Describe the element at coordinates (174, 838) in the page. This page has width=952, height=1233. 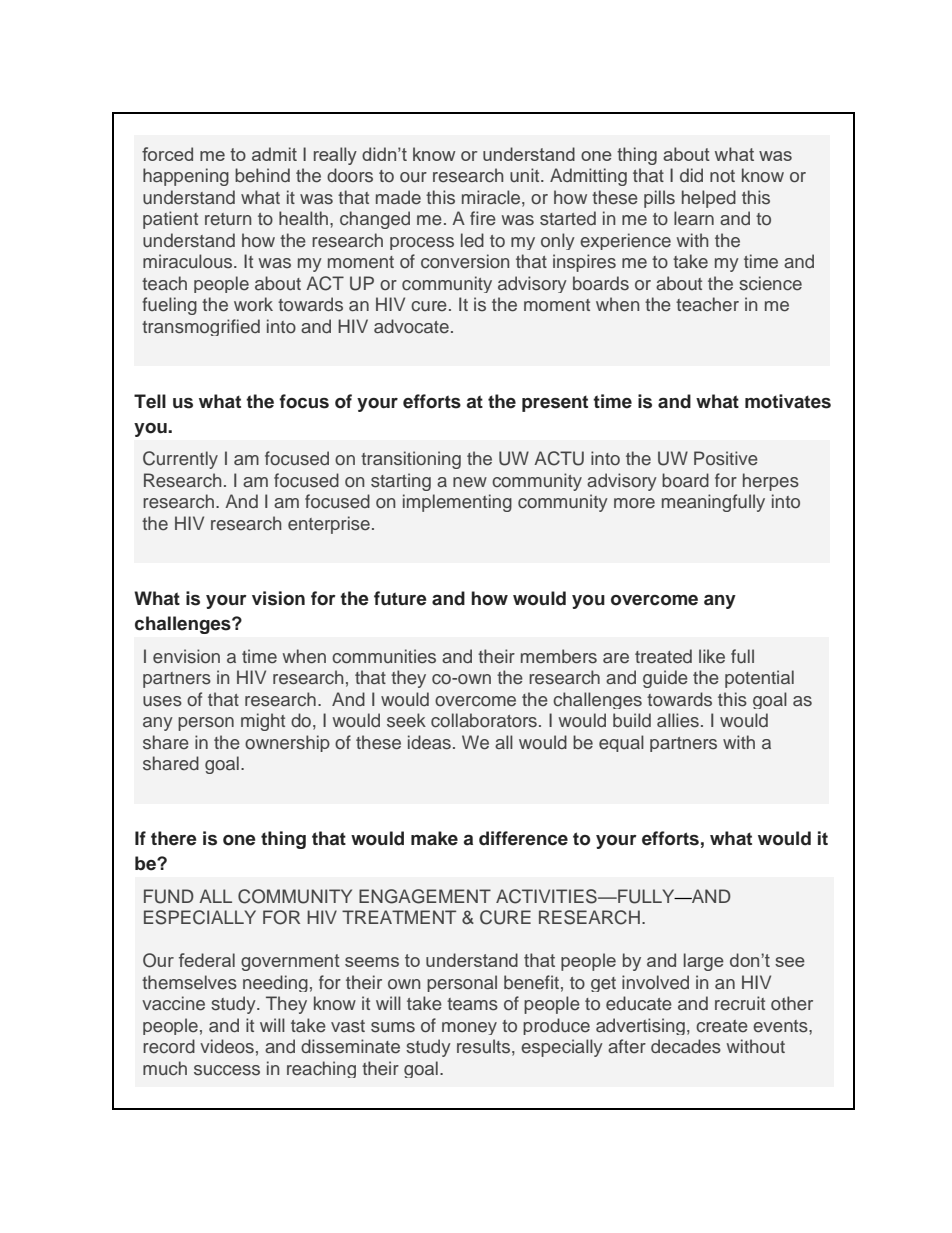
I see `there` at that location.
